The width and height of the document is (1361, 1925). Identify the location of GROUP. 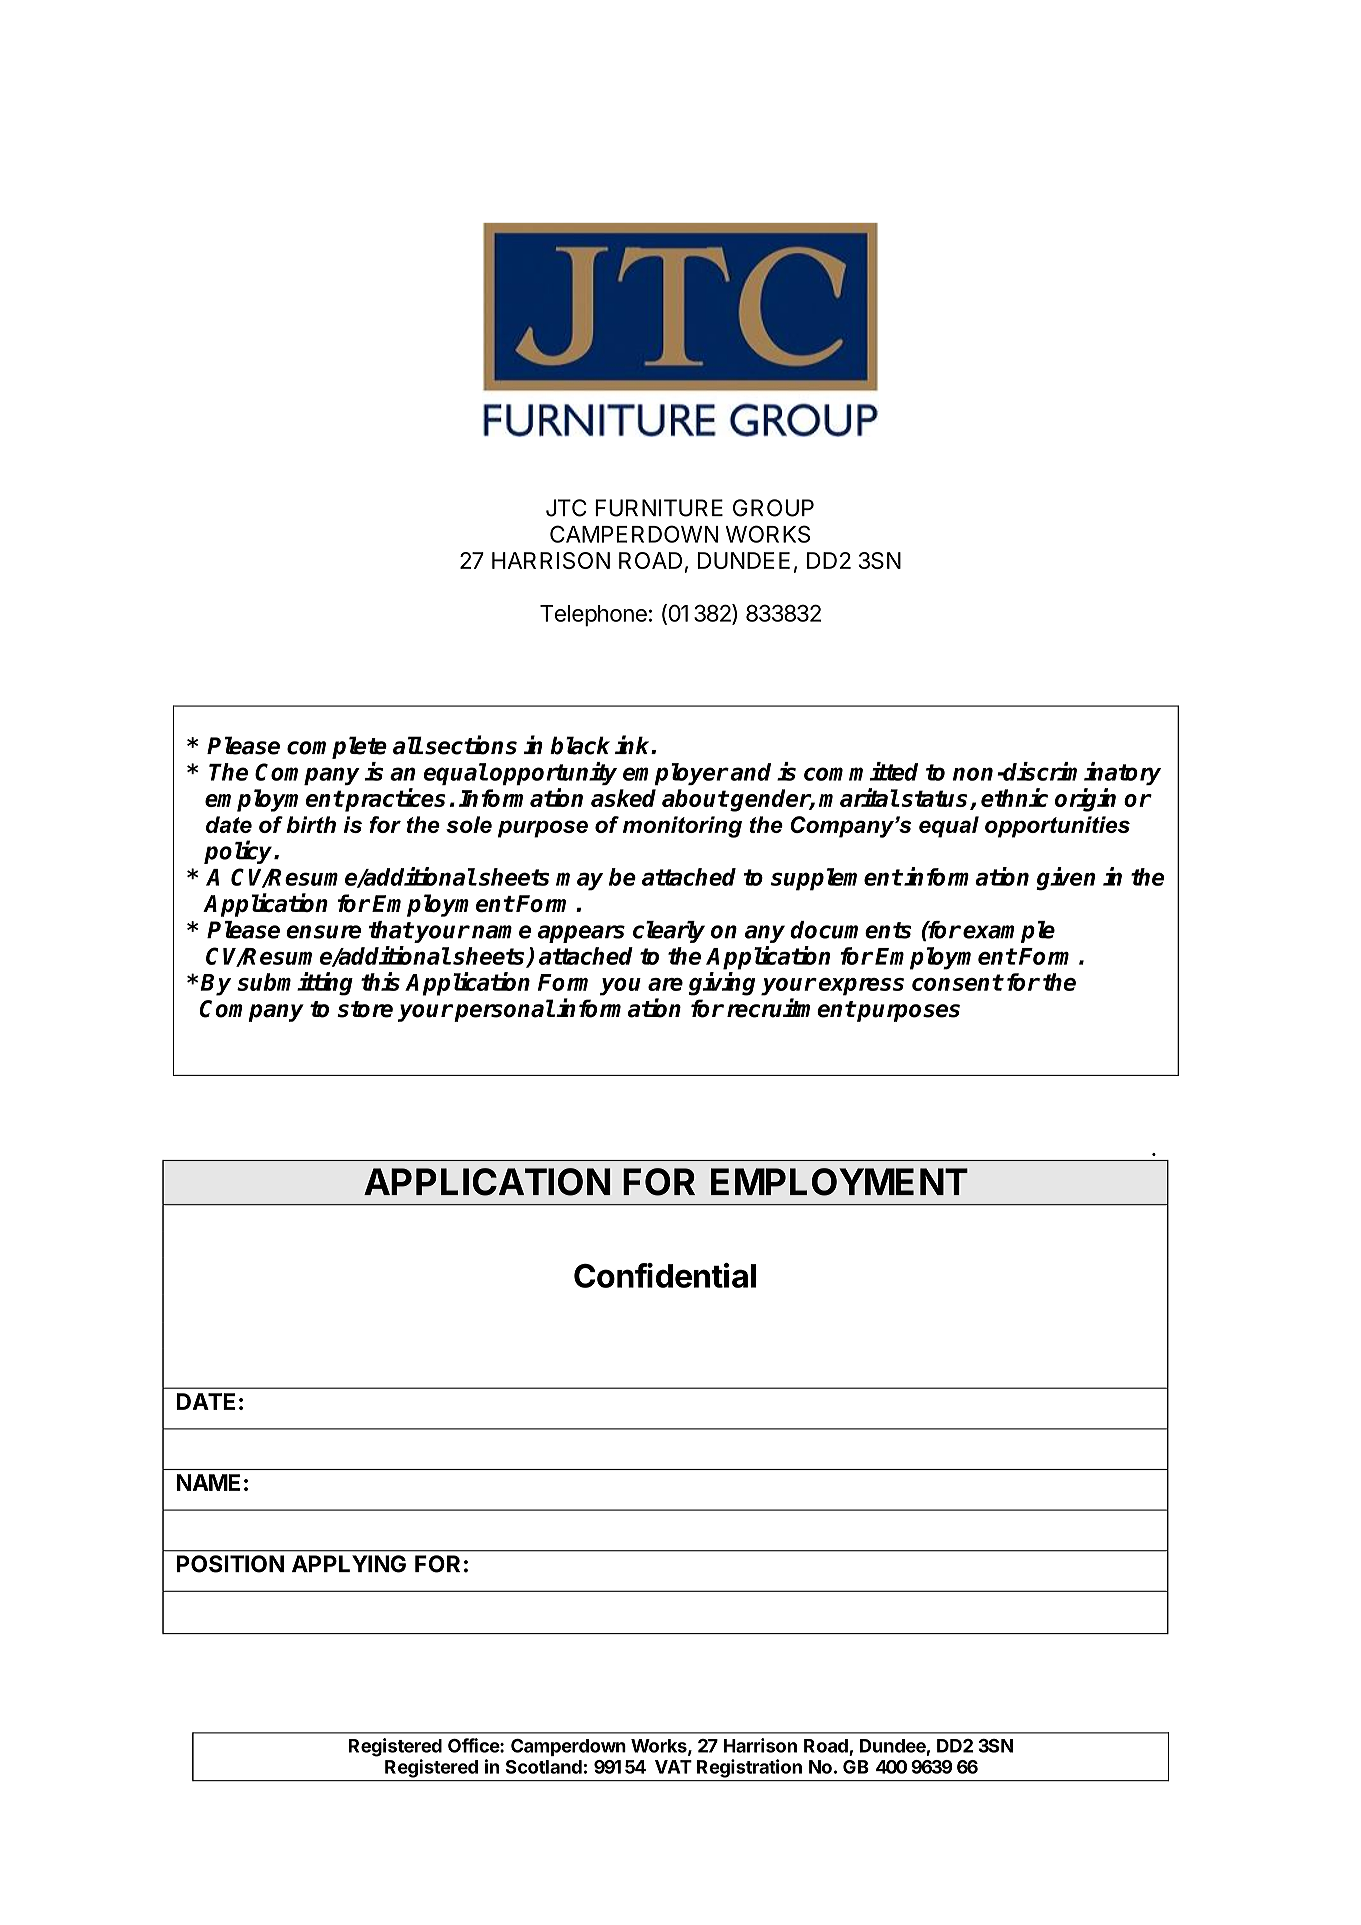
(773, 508).
